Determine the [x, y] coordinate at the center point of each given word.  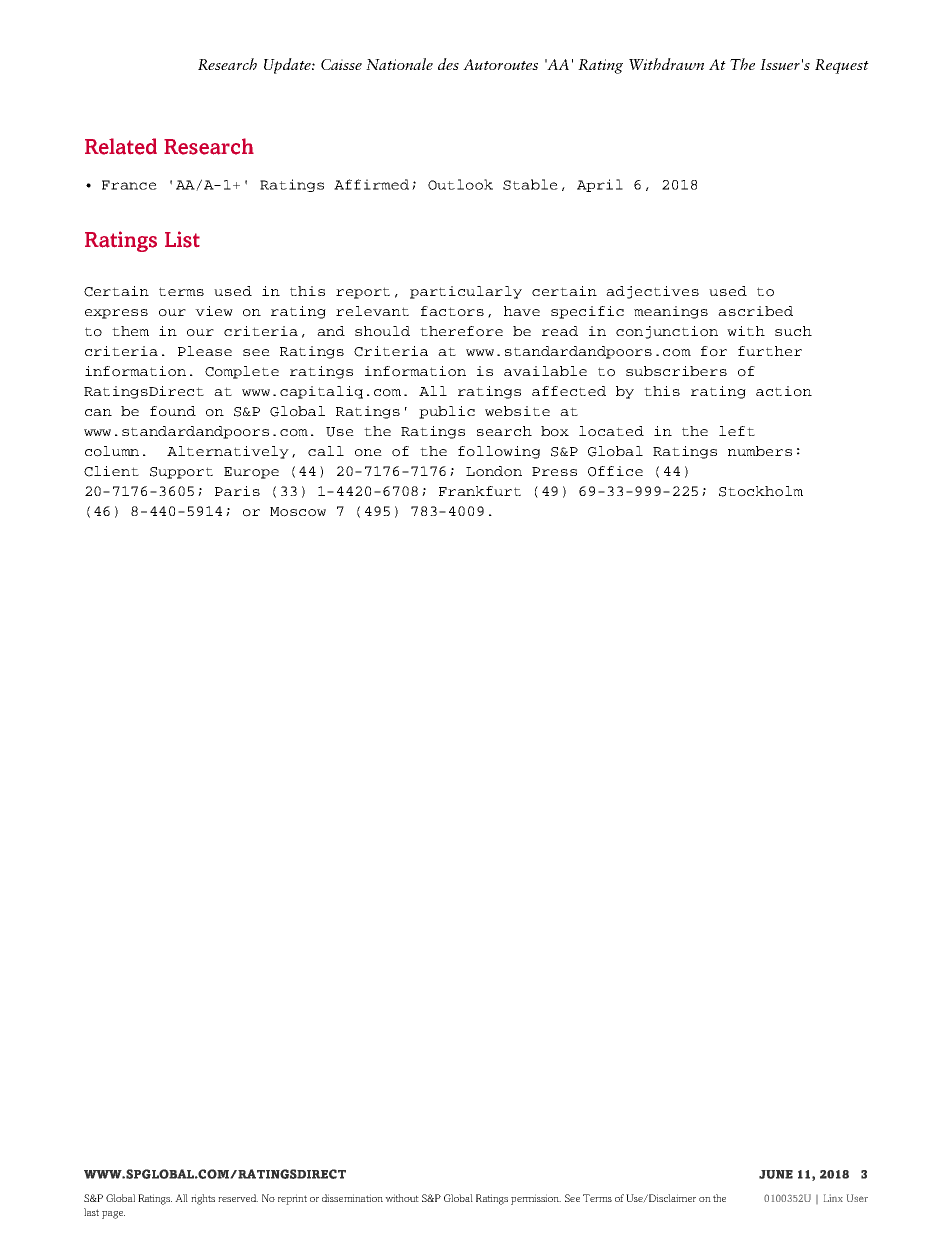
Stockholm [761, 491]
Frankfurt [480, 491]
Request [842, 66]
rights [203, 1199]
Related [121, 146]
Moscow [298, 512]
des [448, 64]
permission [536, 1199]
